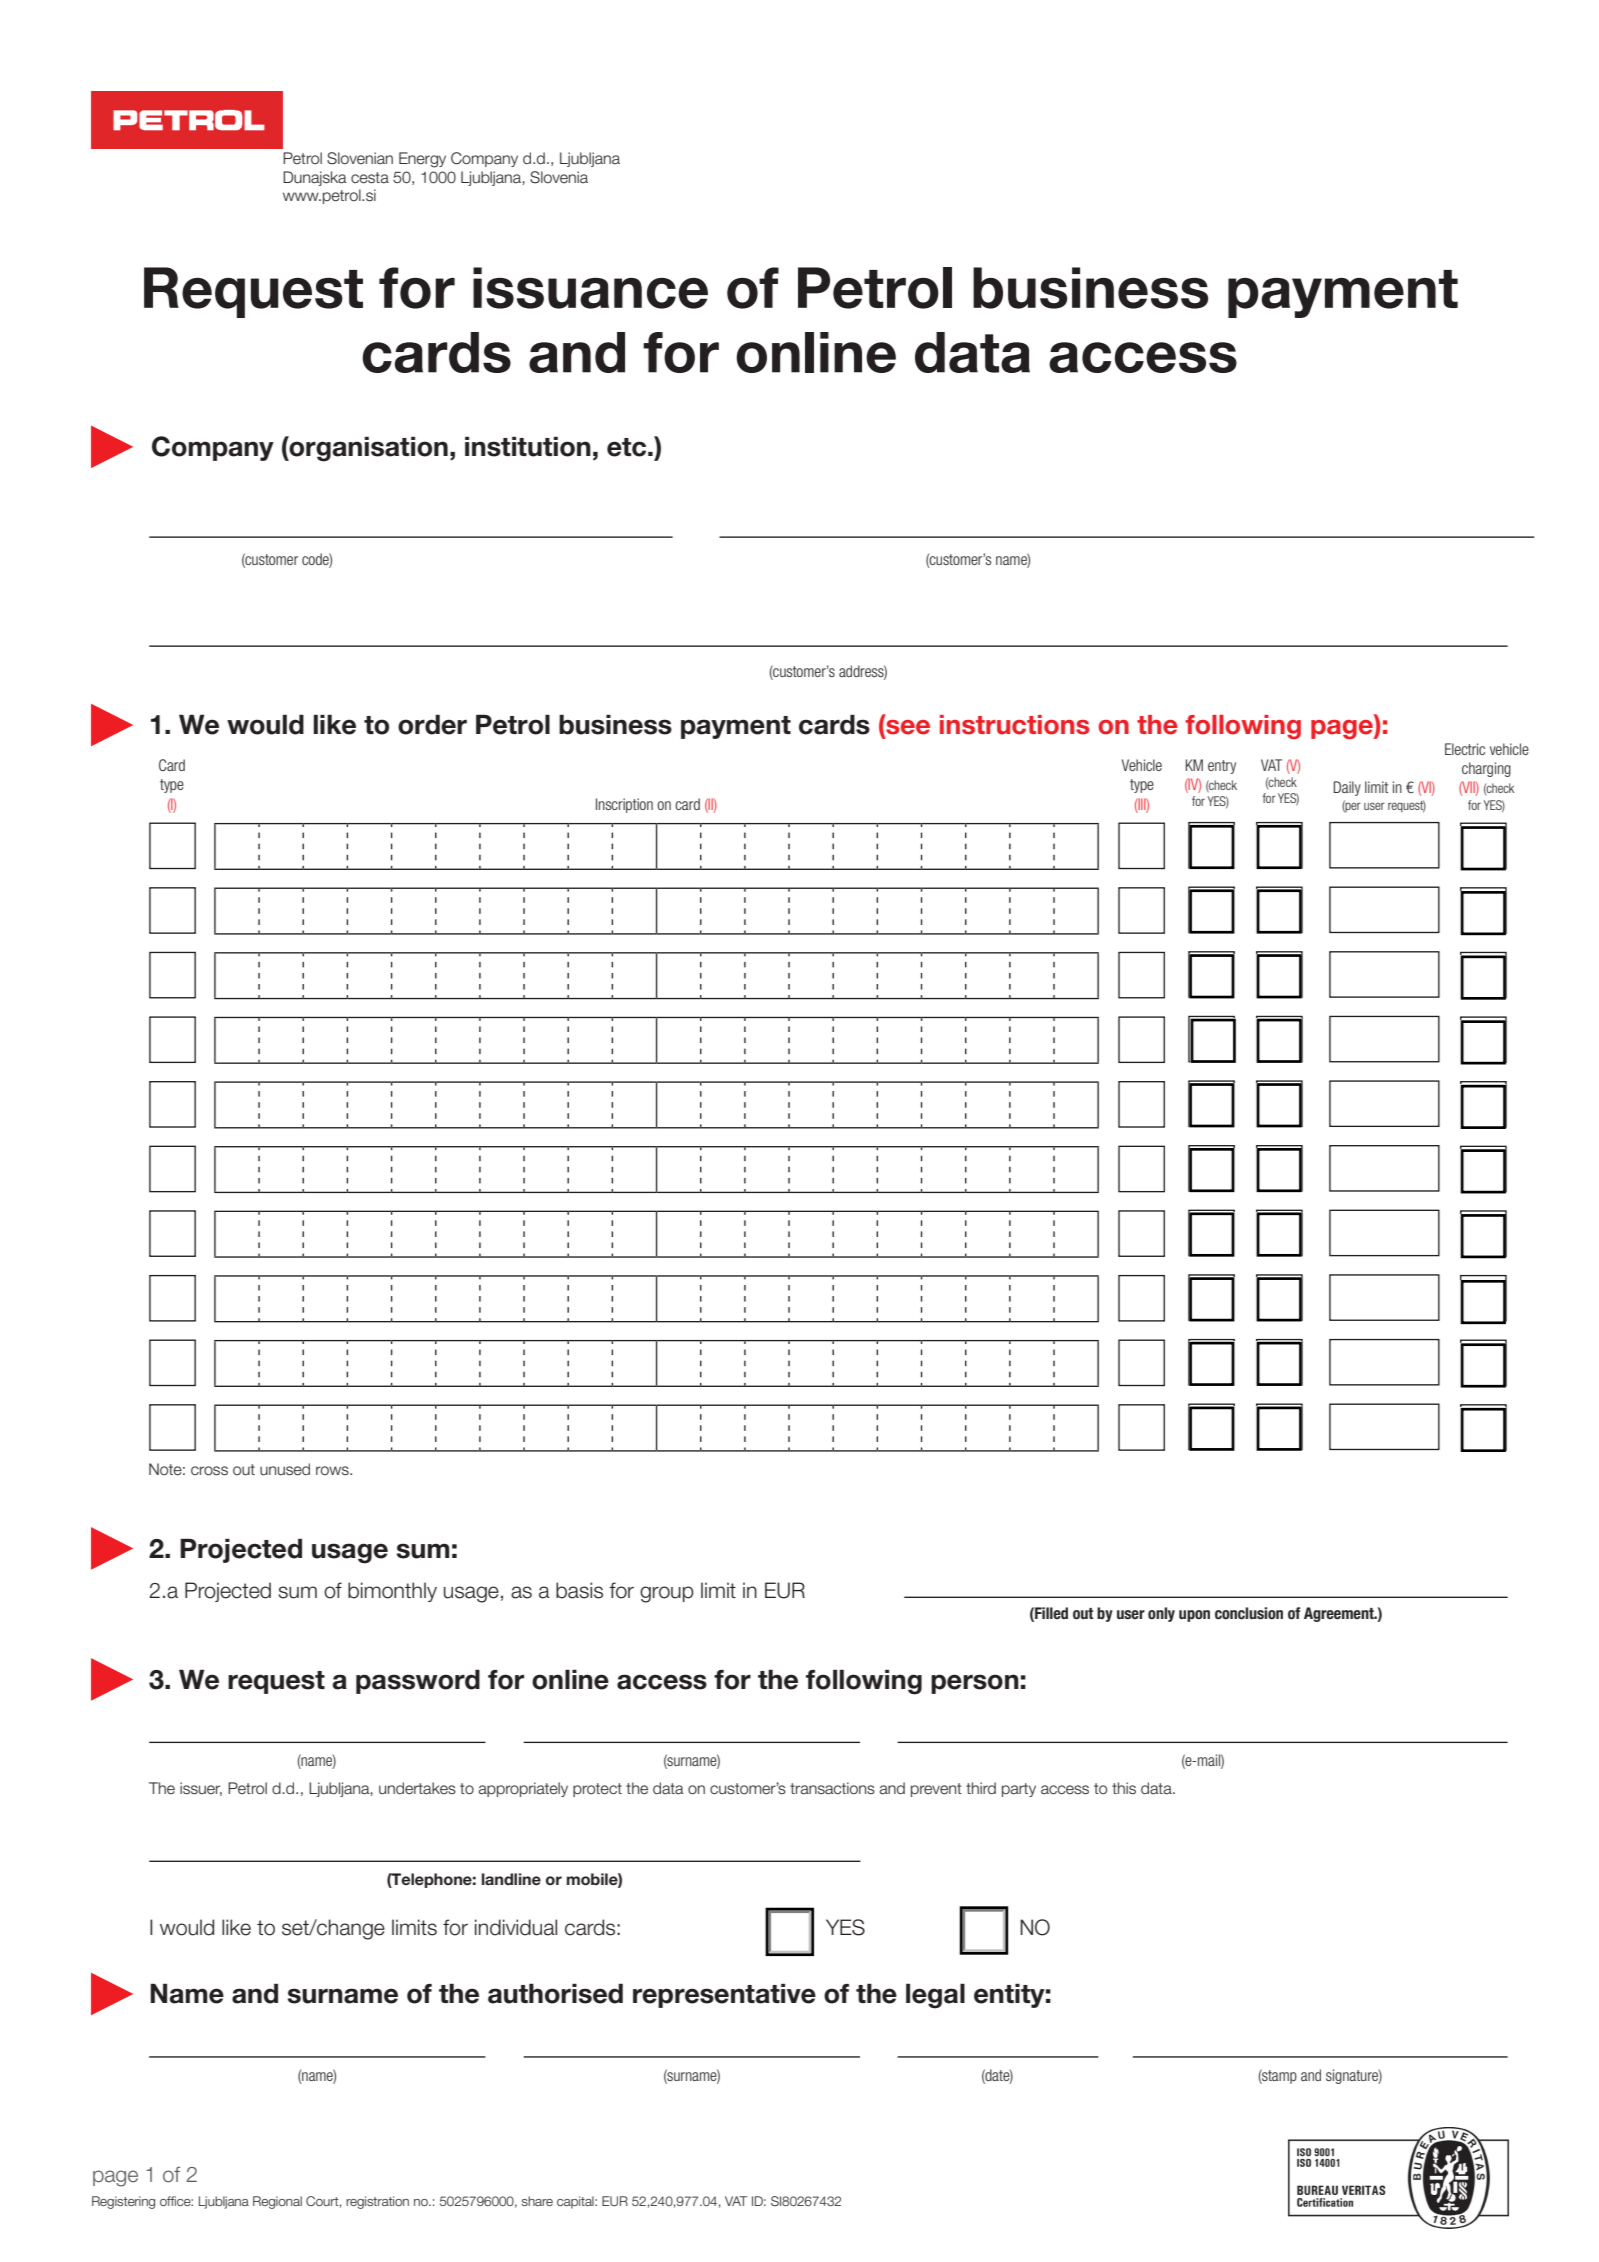  I want to click on entry, so click(1222, 767).
